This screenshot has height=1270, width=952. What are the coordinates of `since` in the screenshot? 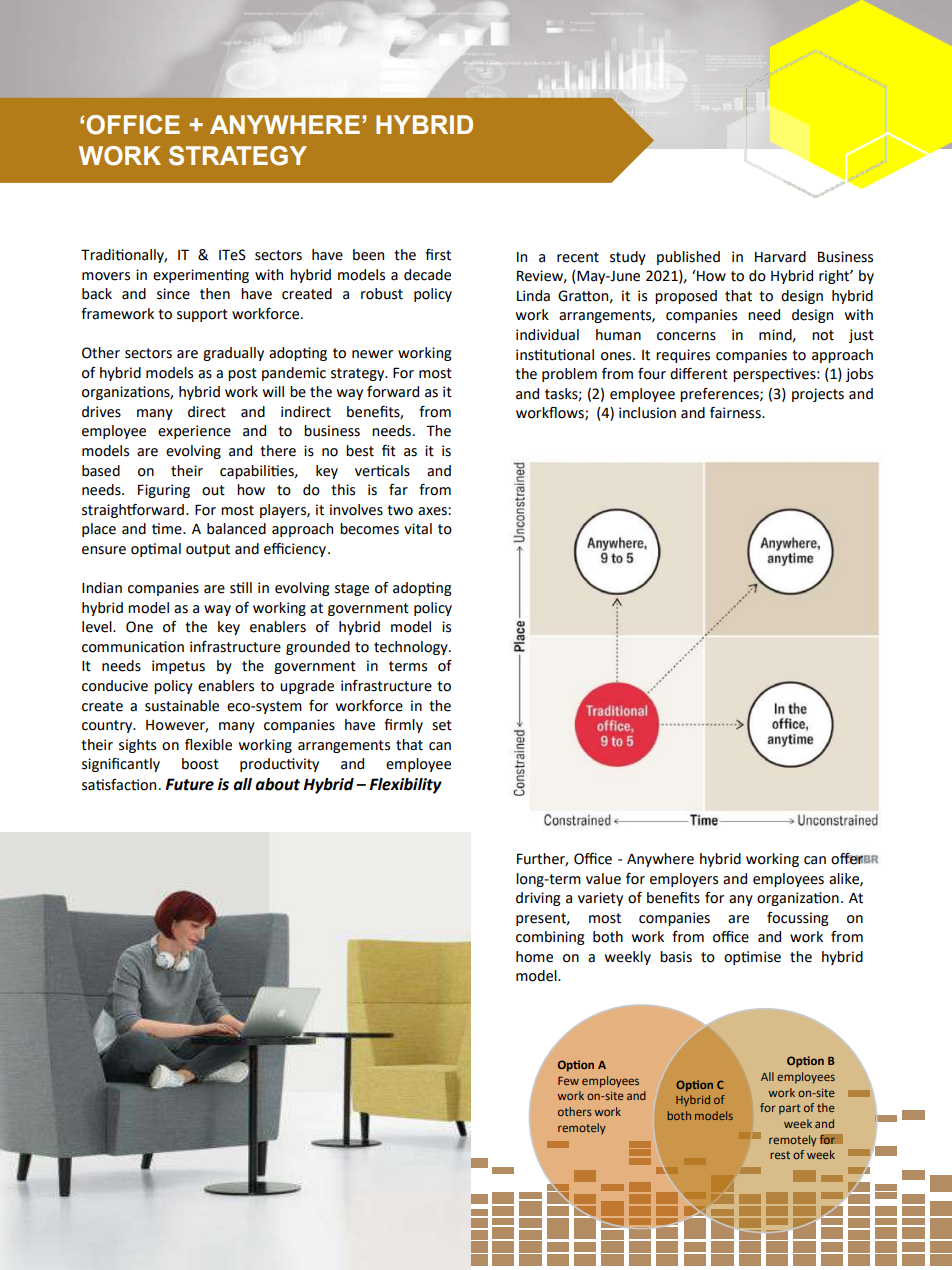 It's located at (173, 294).
